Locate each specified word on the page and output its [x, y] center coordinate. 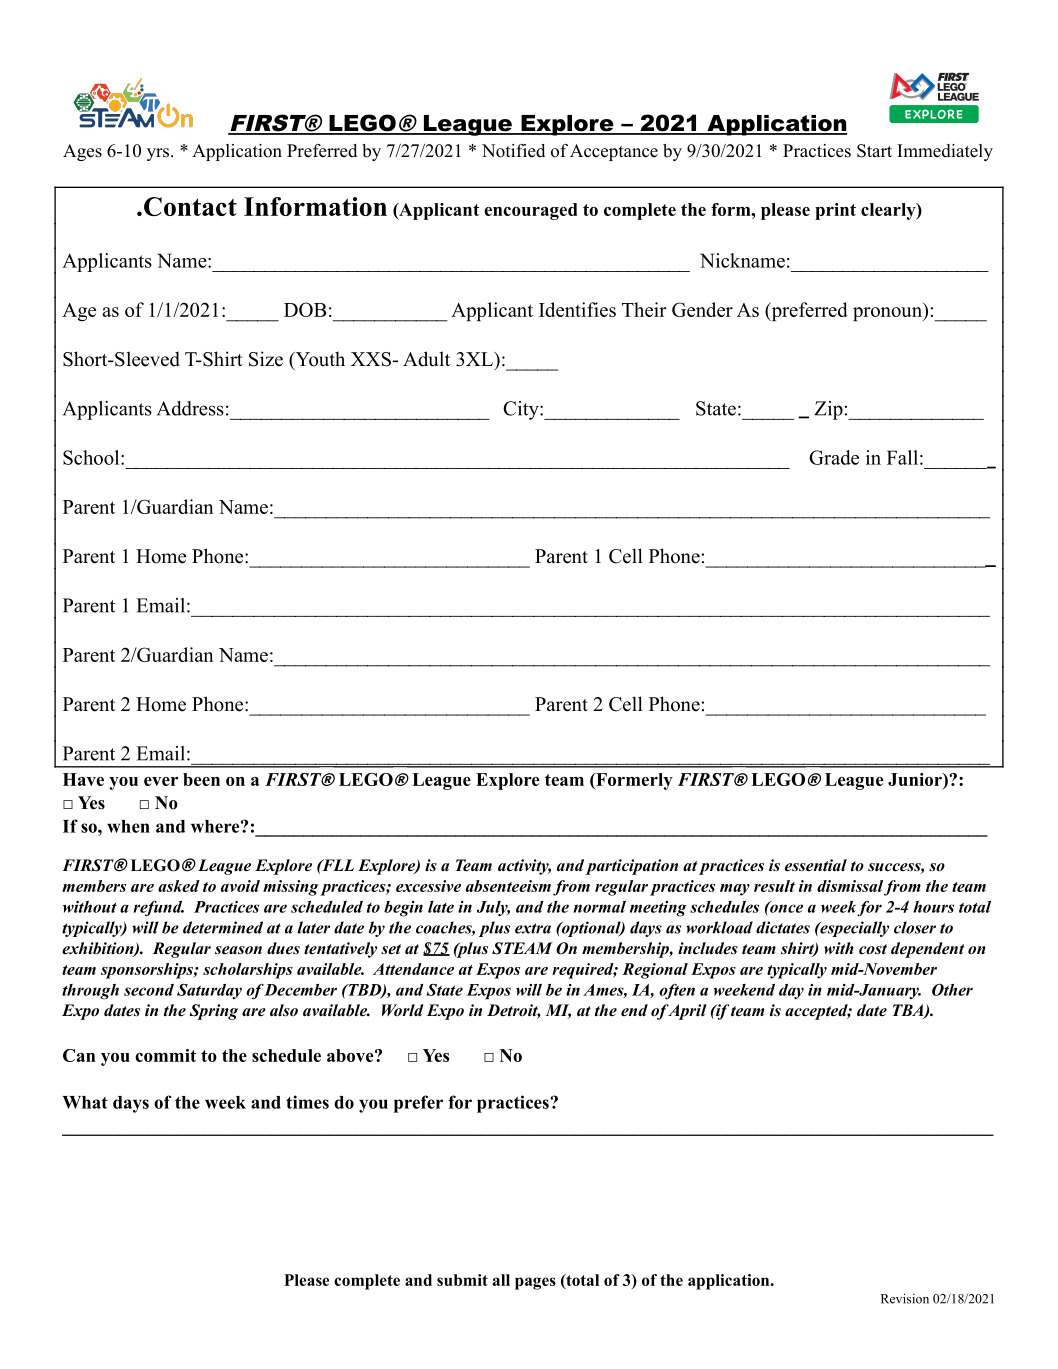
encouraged [531, 211]
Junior [916, 779]
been [201, 779]
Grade [834, 457]
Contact [190, 206]
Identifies [577, 309]
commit [165, 1055]
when [128, 826]
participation [632, 867]
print [835, 211]
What [85, 1102]
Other [952, 990]
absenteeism [508, 886]
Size [266, 359]
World [403, 1010]
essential [816, 865]
